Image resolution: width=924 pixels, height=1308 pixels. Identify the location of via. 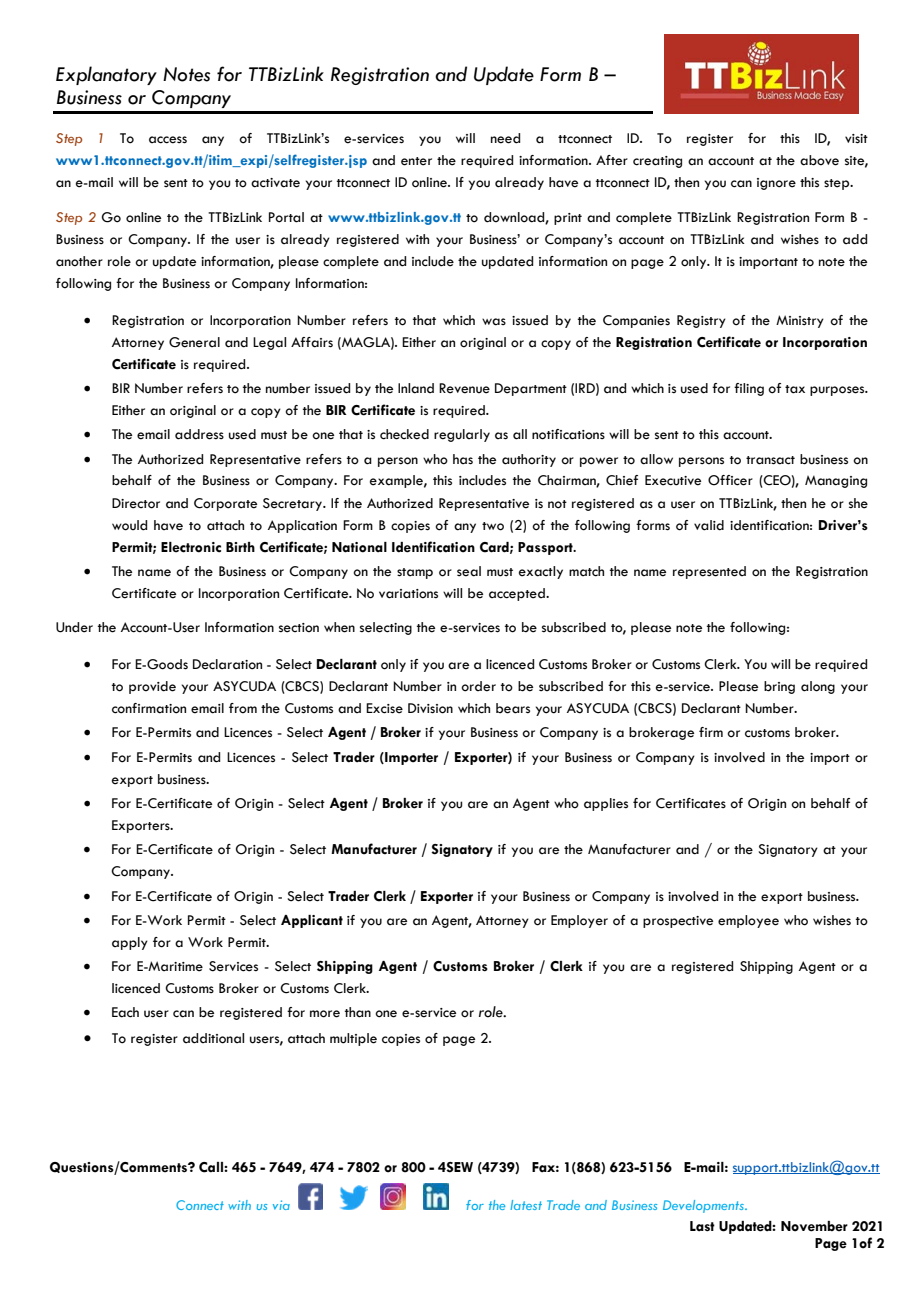
(281, 1205).
